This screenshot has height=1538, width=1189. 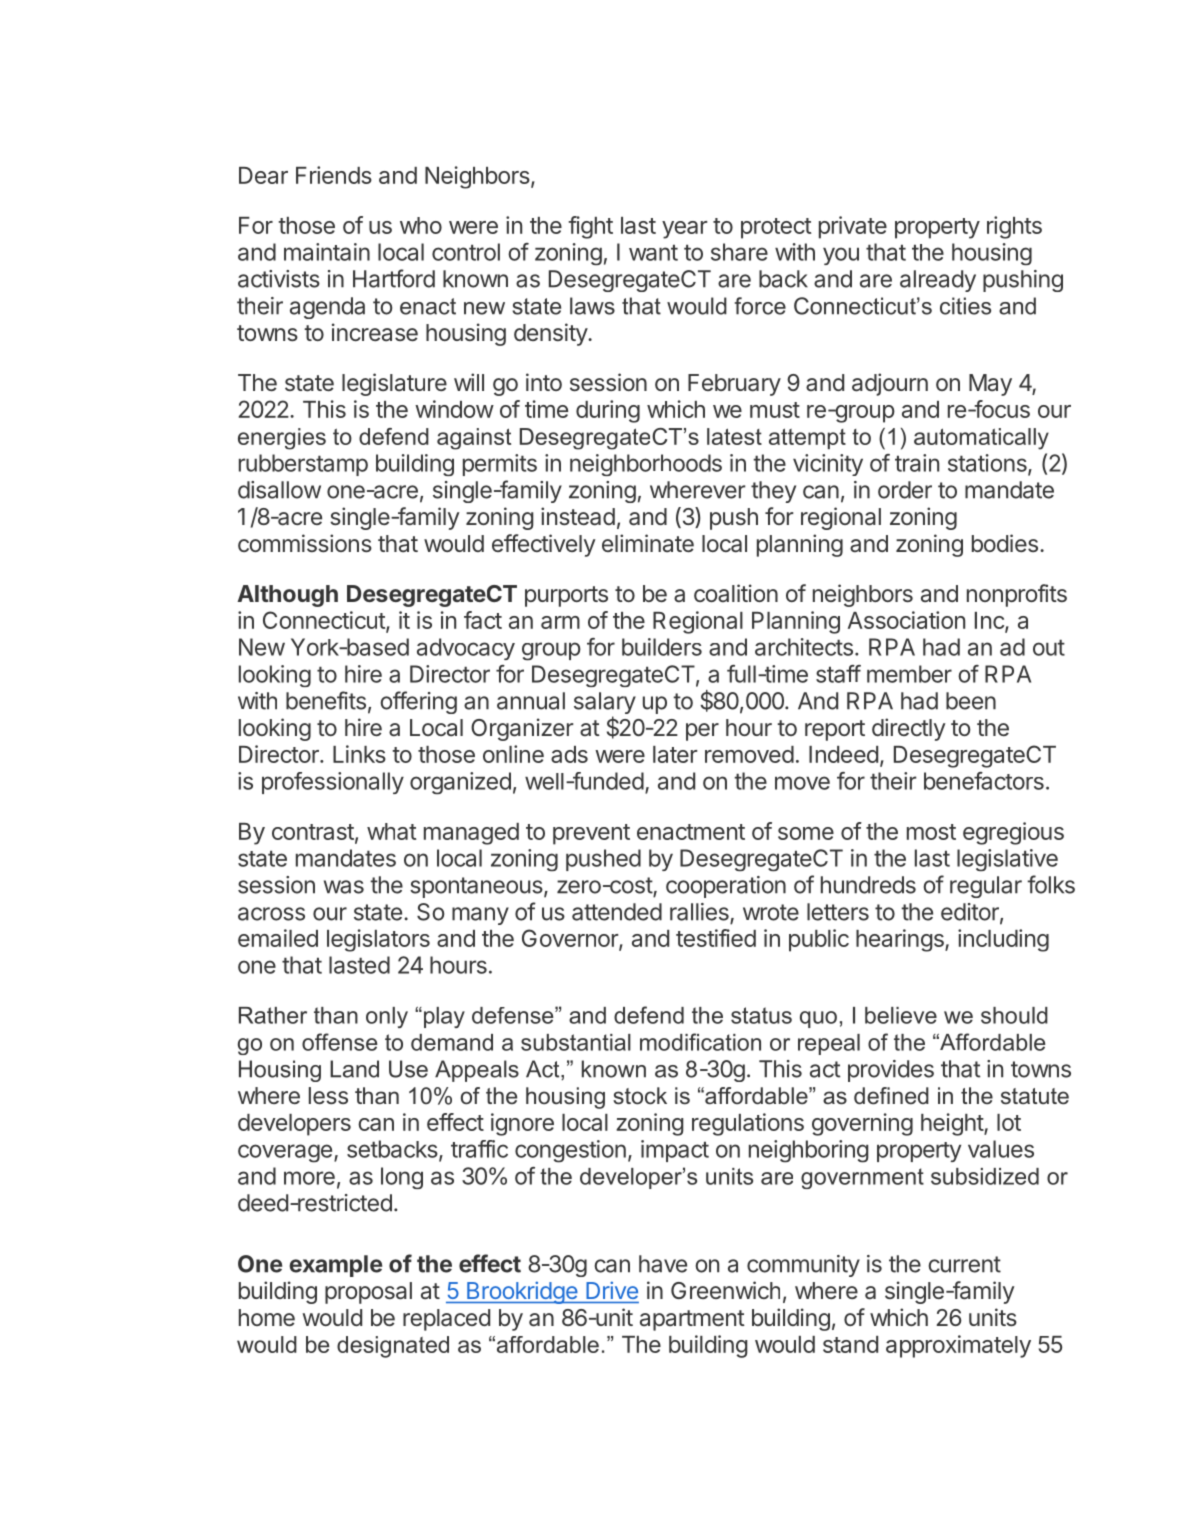 I want to click on later, so click(x=675, y=754).
